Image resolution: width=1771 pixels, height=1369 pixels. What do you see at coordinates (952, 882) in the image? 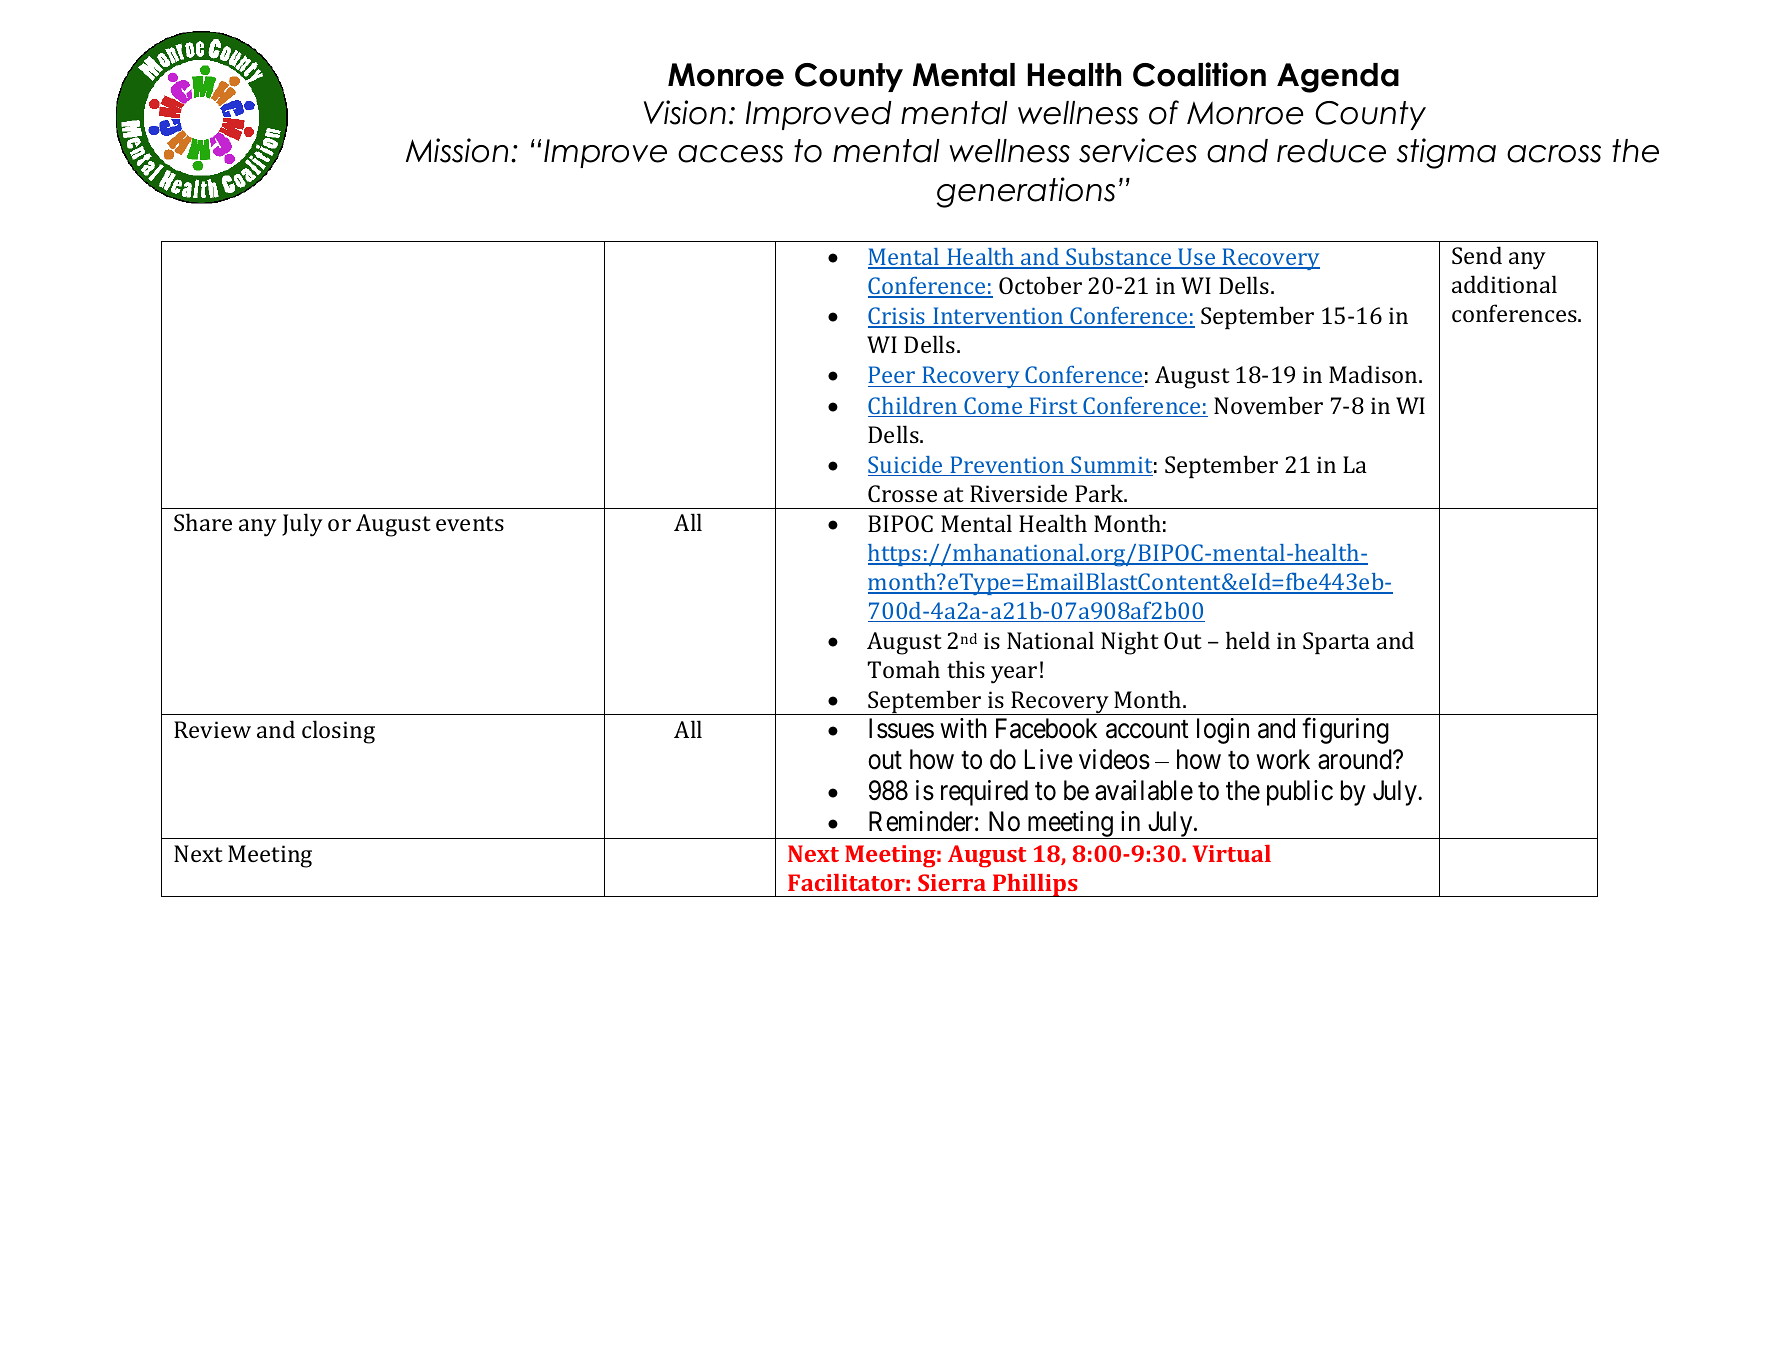
I see `Sierra` at bounding box center [952, 882].
